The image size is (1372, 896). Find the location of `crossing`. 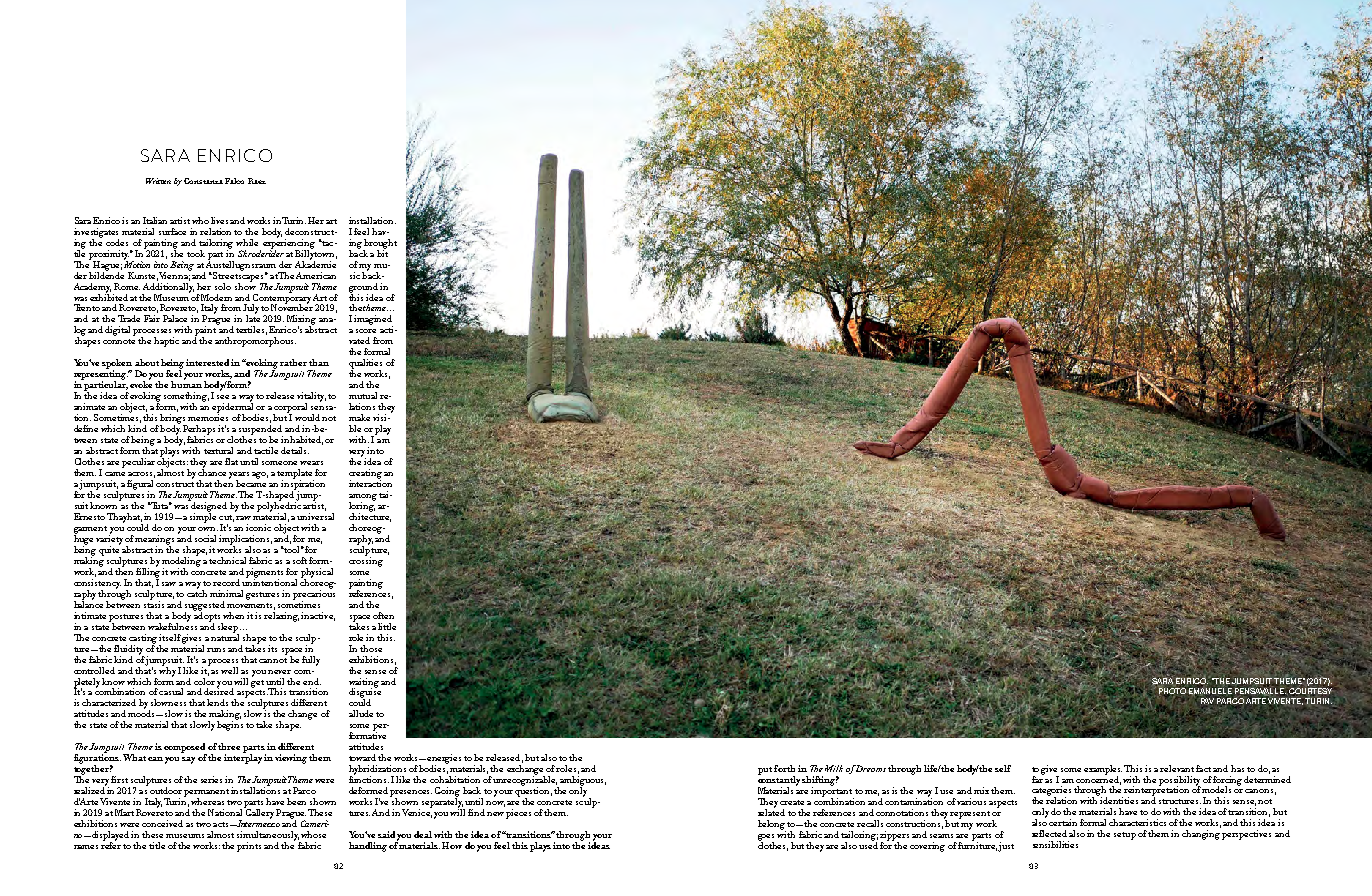

crossing is located at coordinates (366, 561).
